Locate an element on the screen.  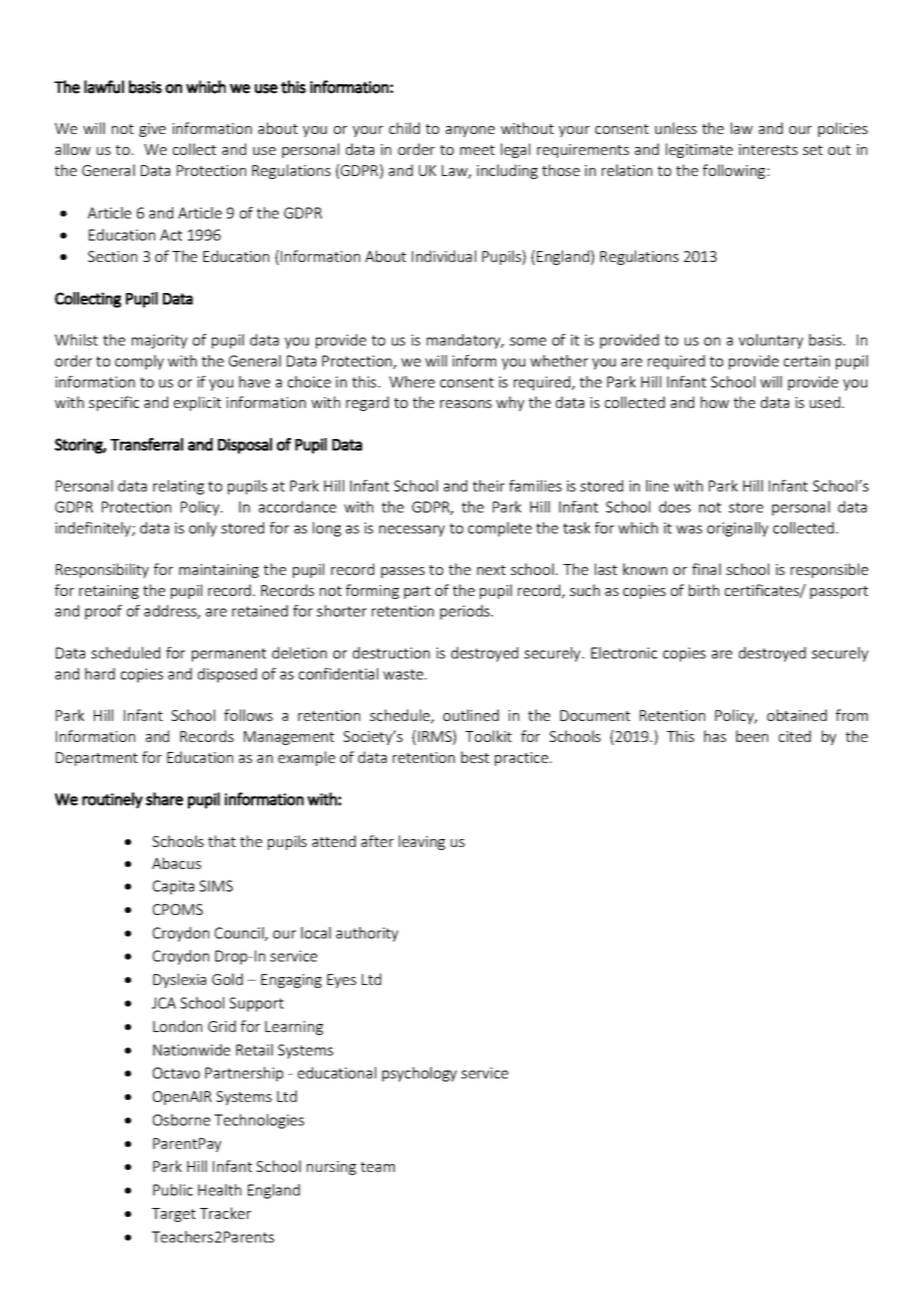
permanent is located at coordinates (229, 655).
